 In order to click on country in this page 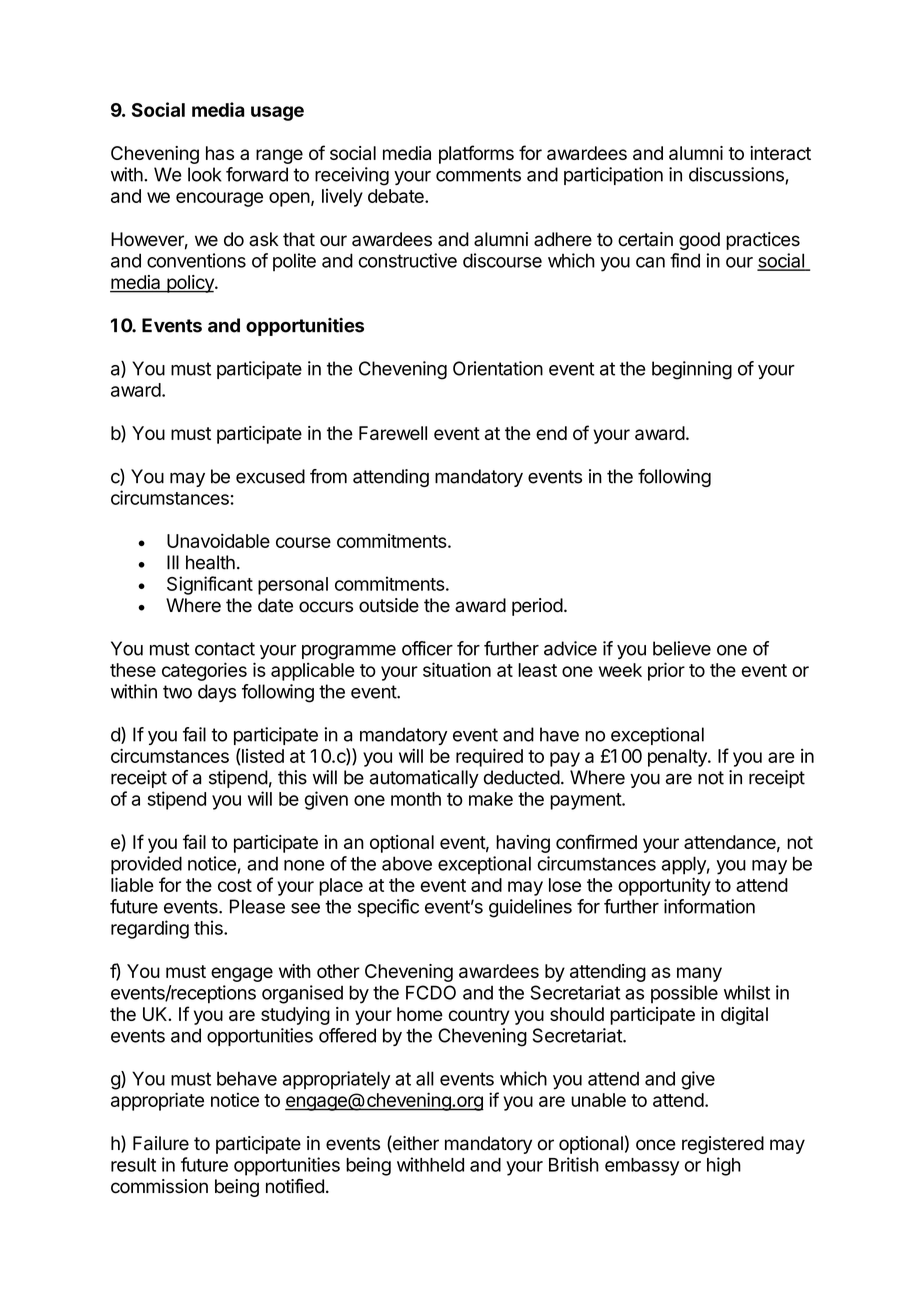, I will do `click(479, 1016)`.
